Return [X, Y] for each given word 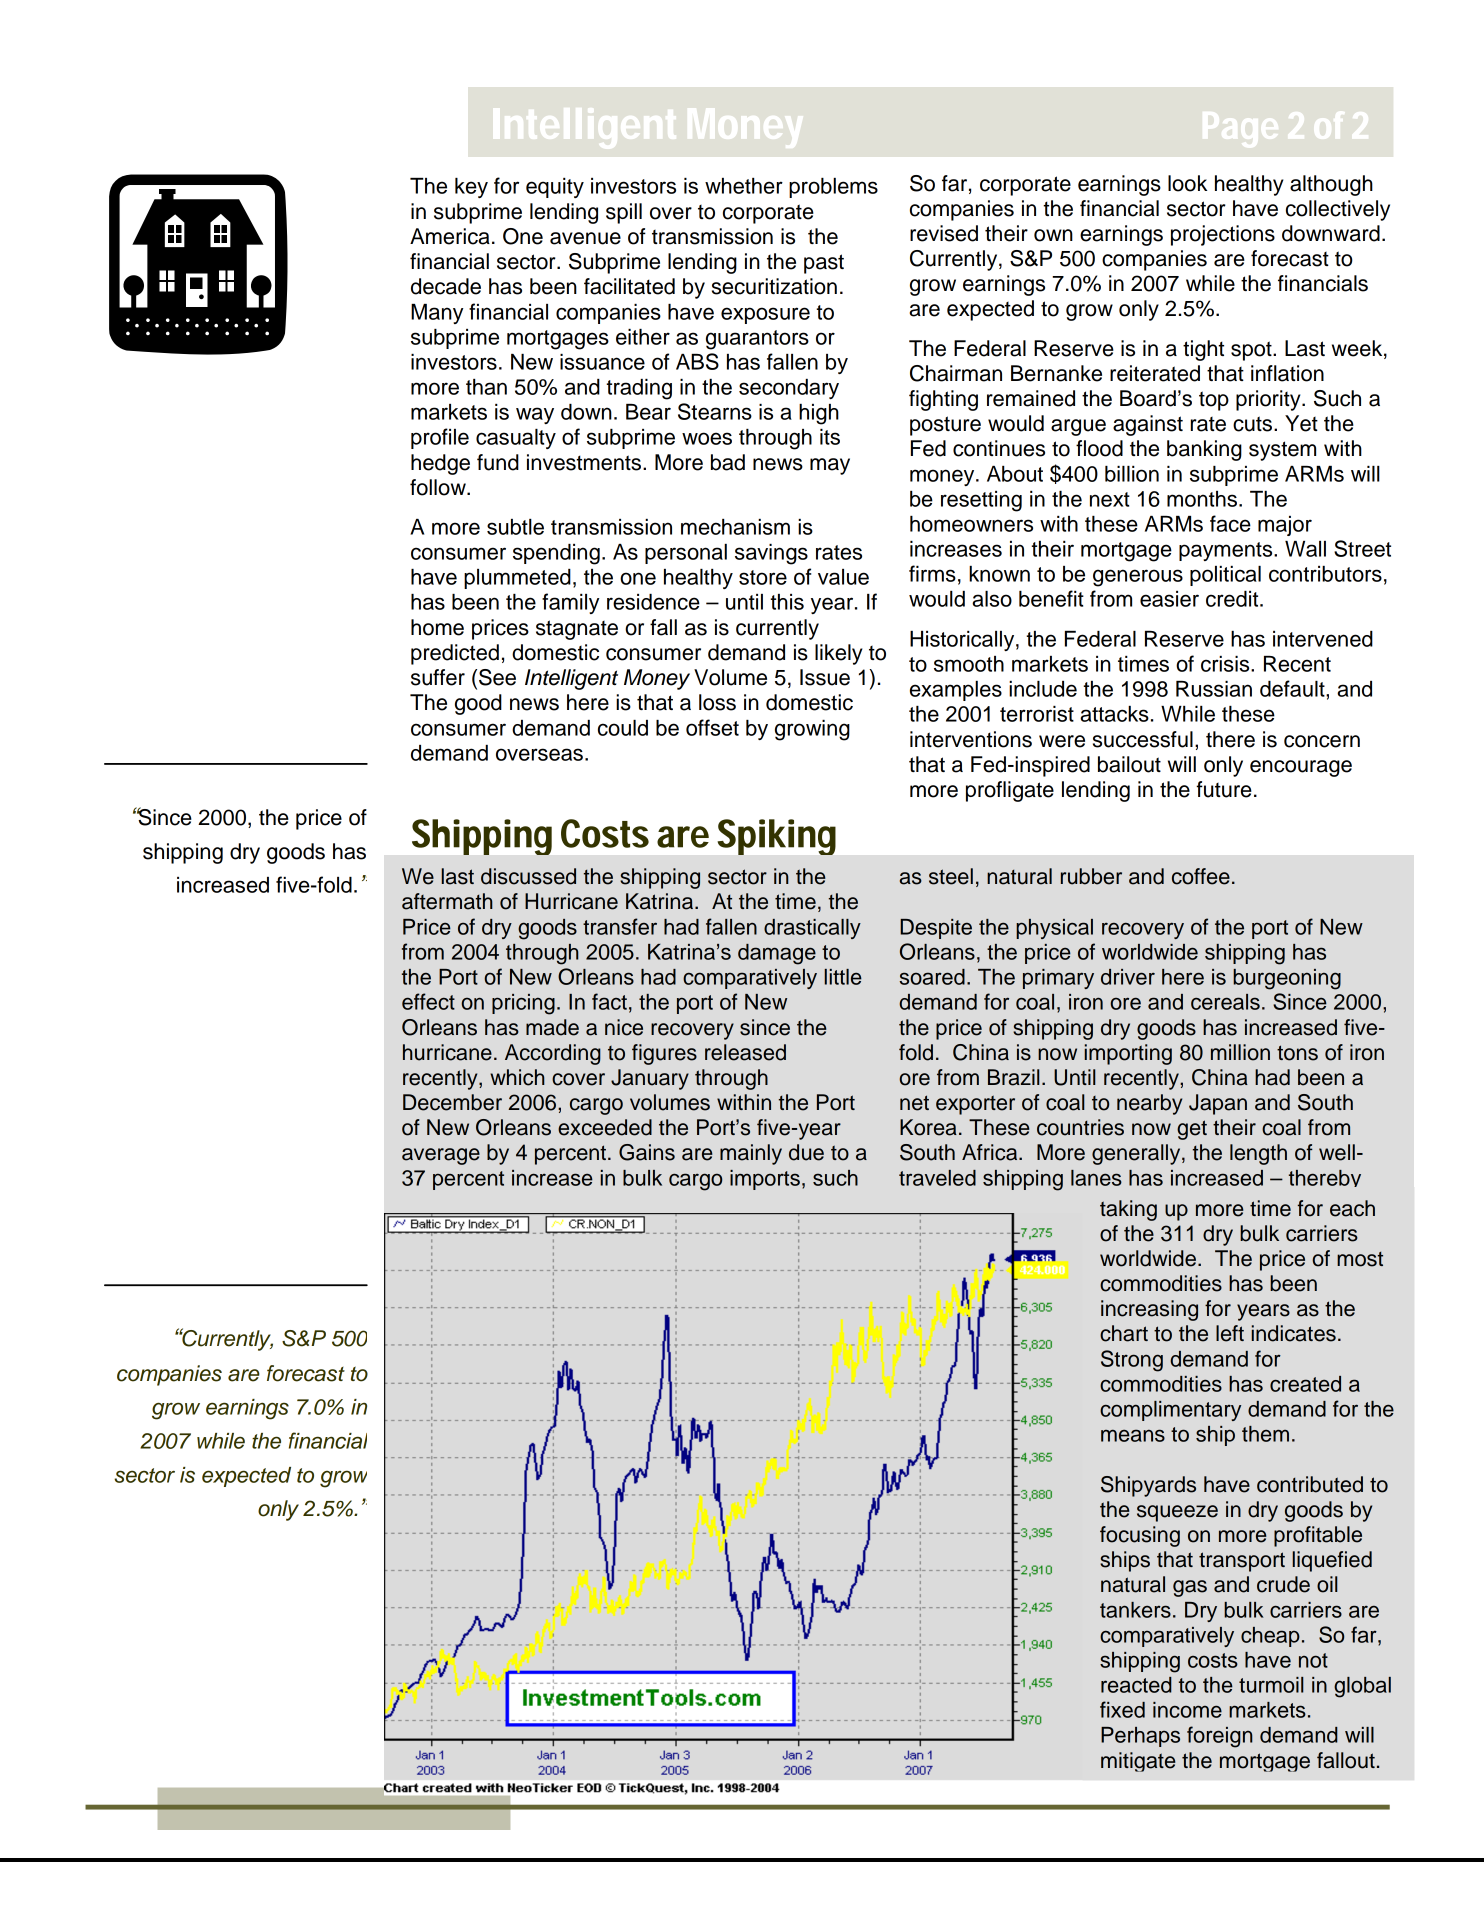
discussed [528, 876]
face [1230, 523]
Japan [1218, 1104]
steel [951, 876]
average [441, 1156]
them [1265, 1434]
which [517, 1077]
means [1133, 1435]
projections [1223, 235]
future [1224, 789]
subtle [515, 527]
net [914, 1103]
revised [944, 233]
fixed [1122, 1709]
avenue [585, 238]
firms [932, 573]
